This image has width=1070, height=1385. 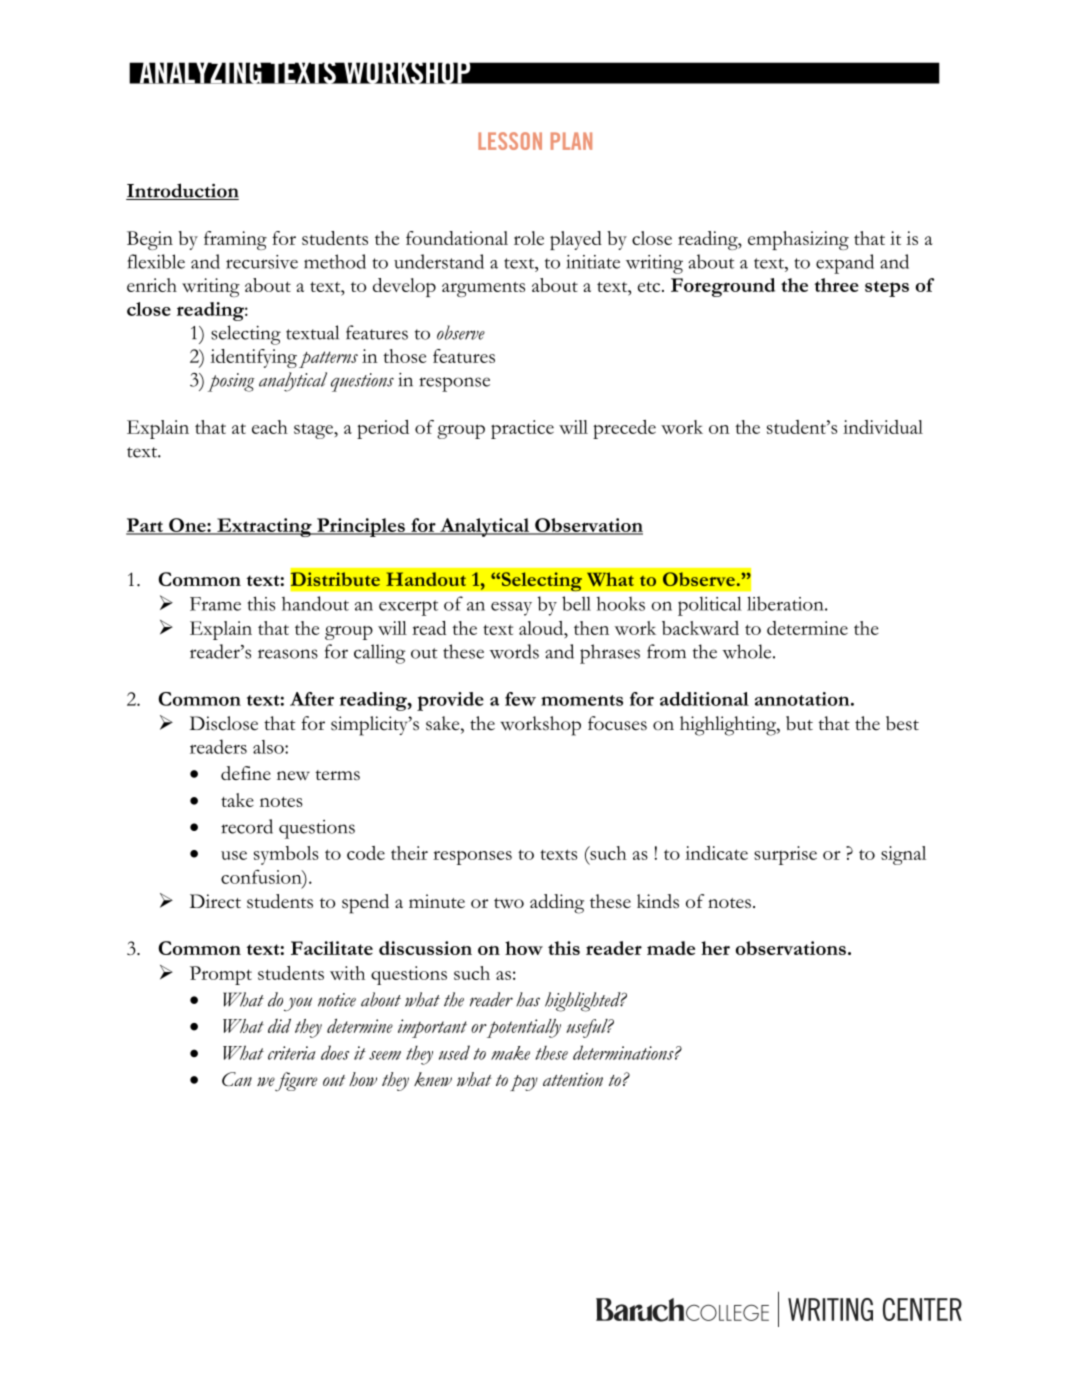 What do you see at coordinates (785, 855) in the image?
I see `surprise` at bounding box center [785, 855].
